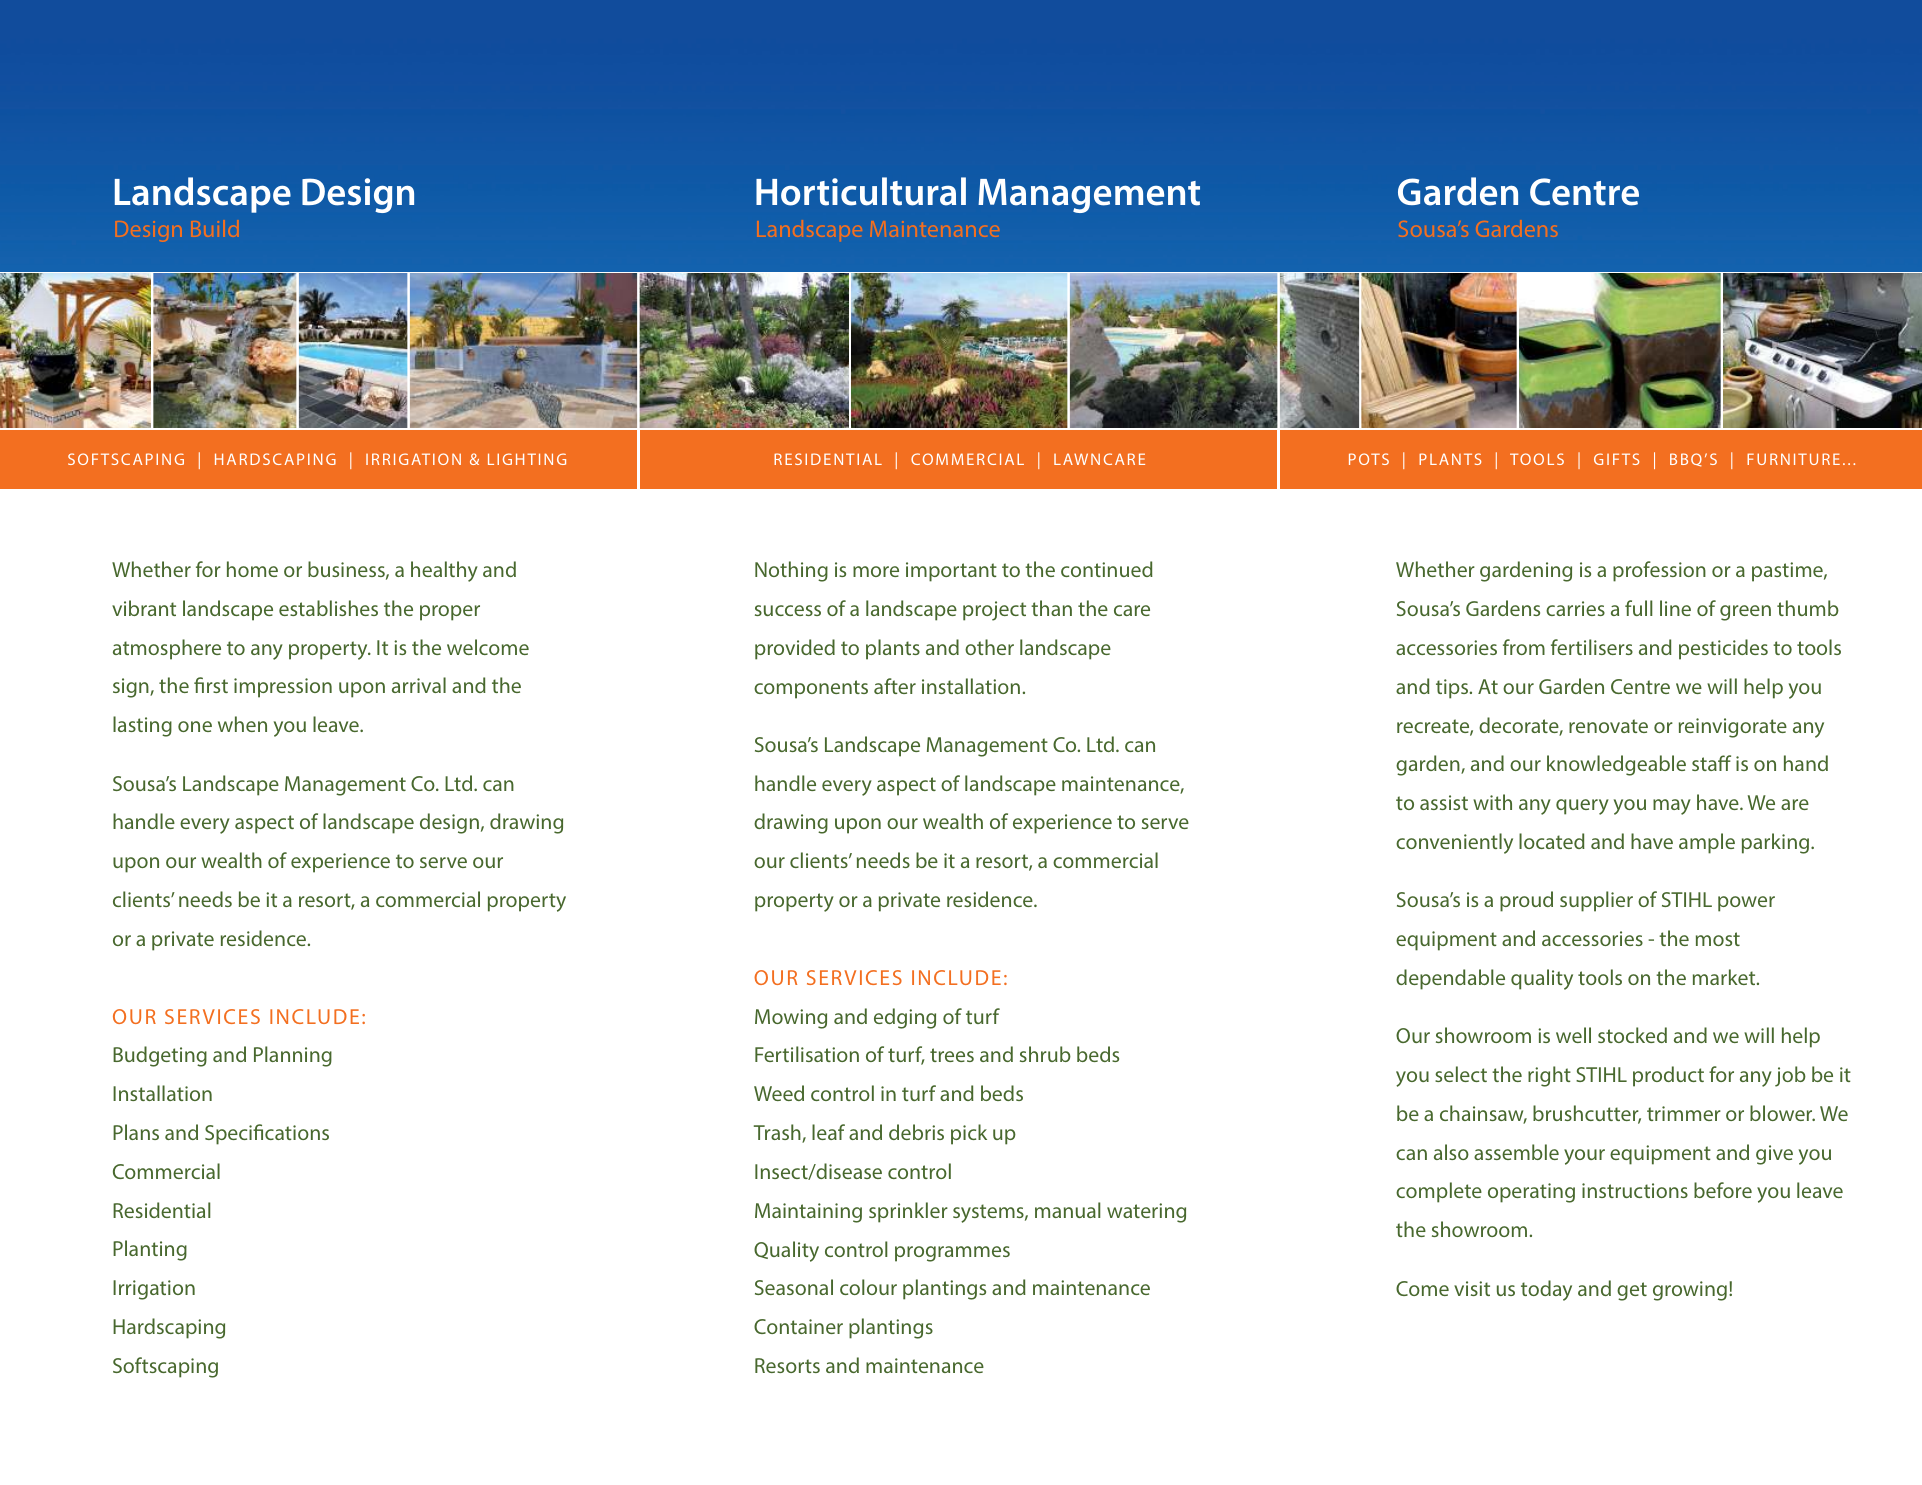 This screenshot has height=1485, width=1922. I want to click on POTS, so click(1369, 459).
